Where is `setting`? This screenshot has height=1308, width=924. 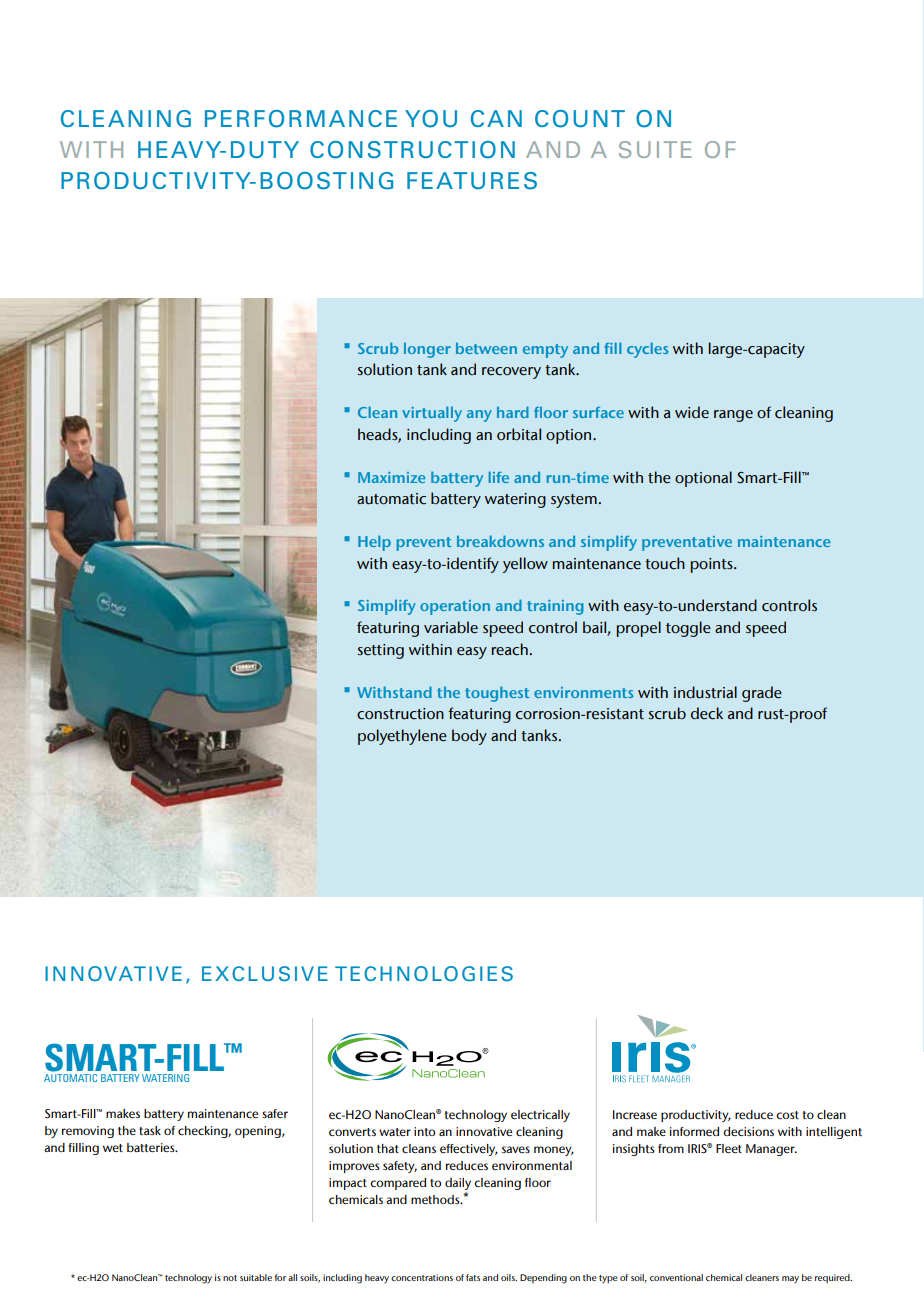 setting is located at coordinates (380, 651).
